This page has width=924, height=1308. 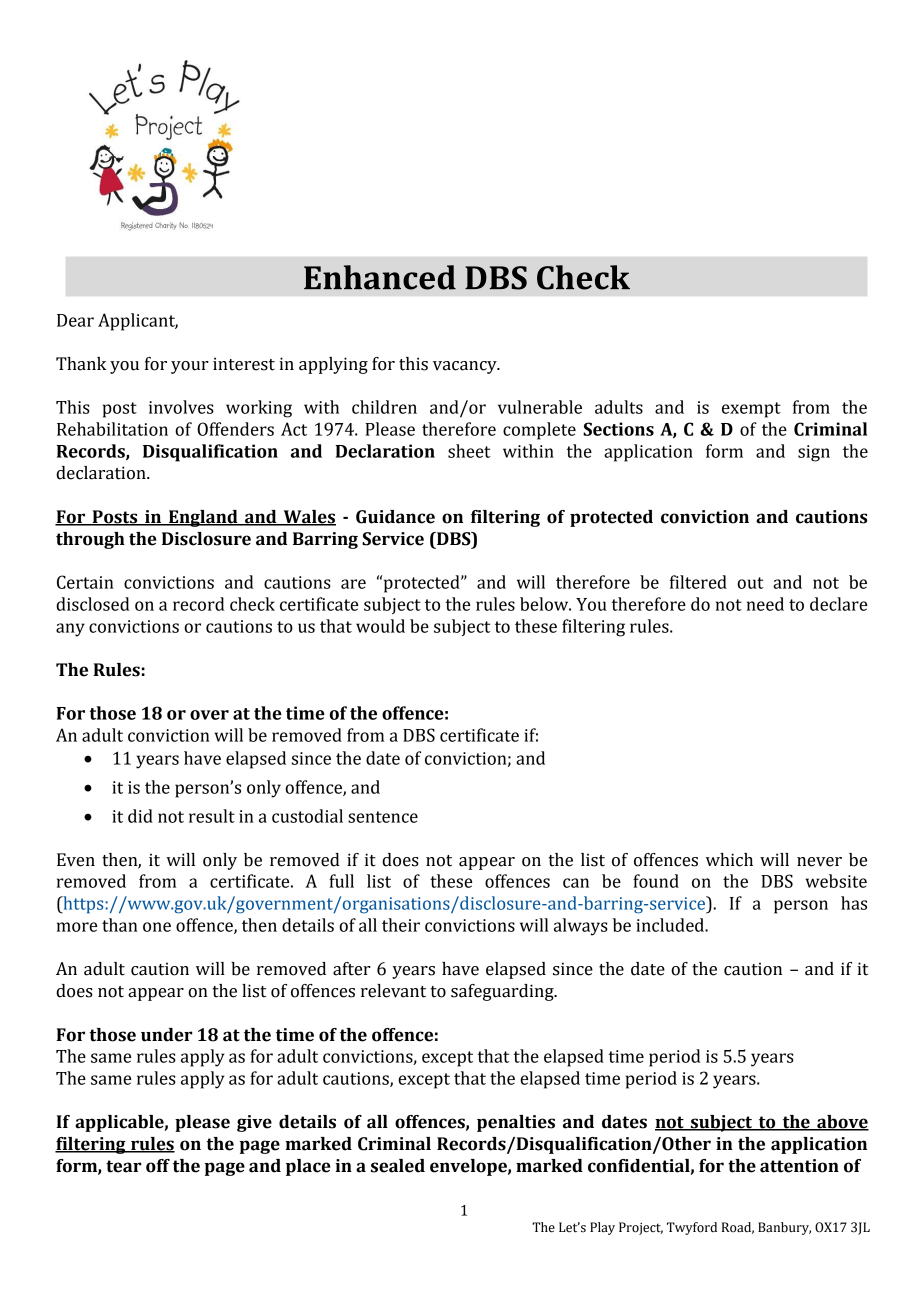 I want to click on disclosed, so click(x=93, y=604).
